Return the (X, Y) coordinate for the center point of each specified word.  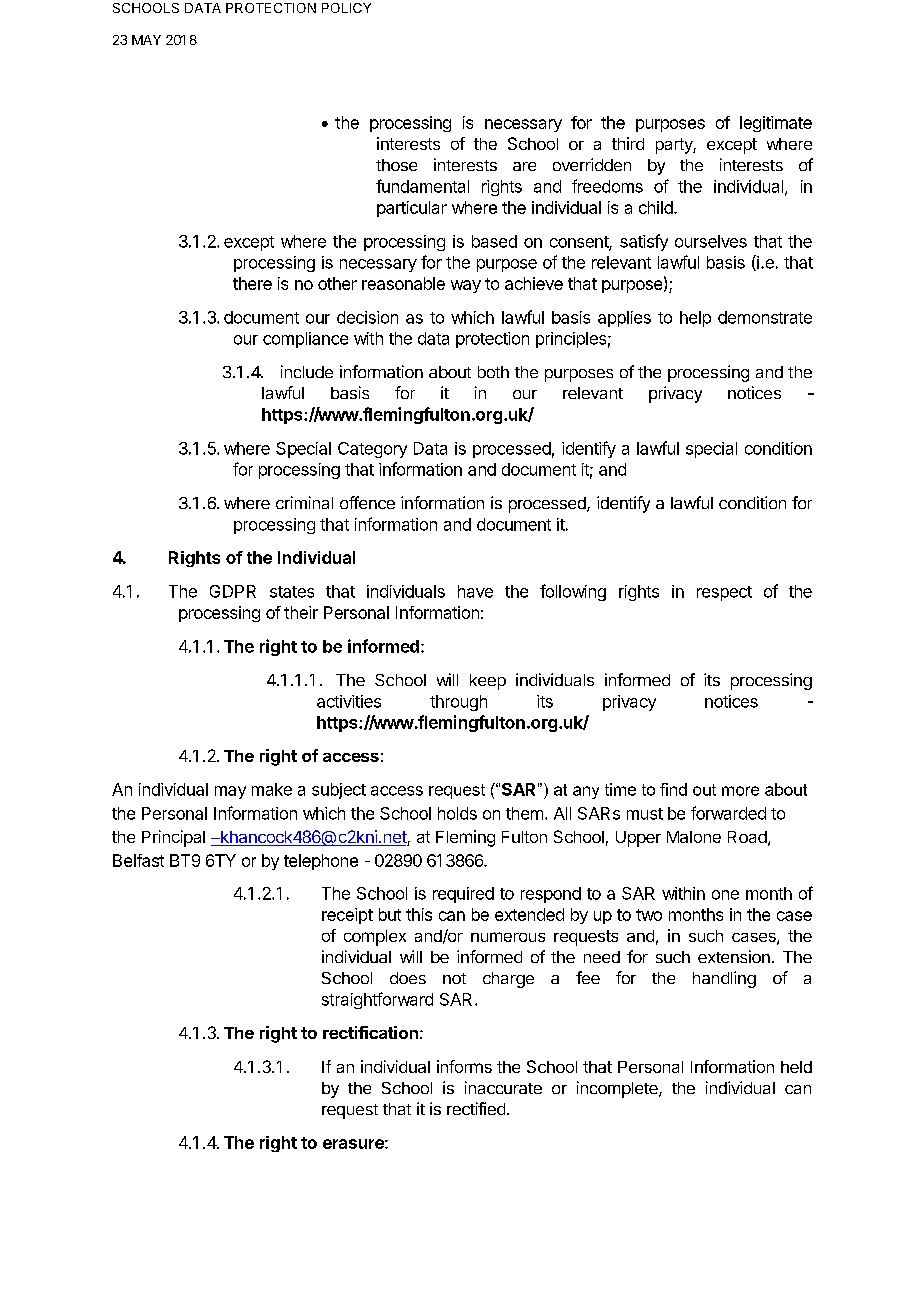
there (252, 283)
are (524, 166)
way (466, 286)
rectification (370, 1032)
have (475, 591)
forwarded (728, 813)
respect (724, 593)
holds (457, 813)
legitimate (776, 124)
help (695, 319)
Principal (173, 838)
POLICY (346, 8)
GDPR (233, 591)
